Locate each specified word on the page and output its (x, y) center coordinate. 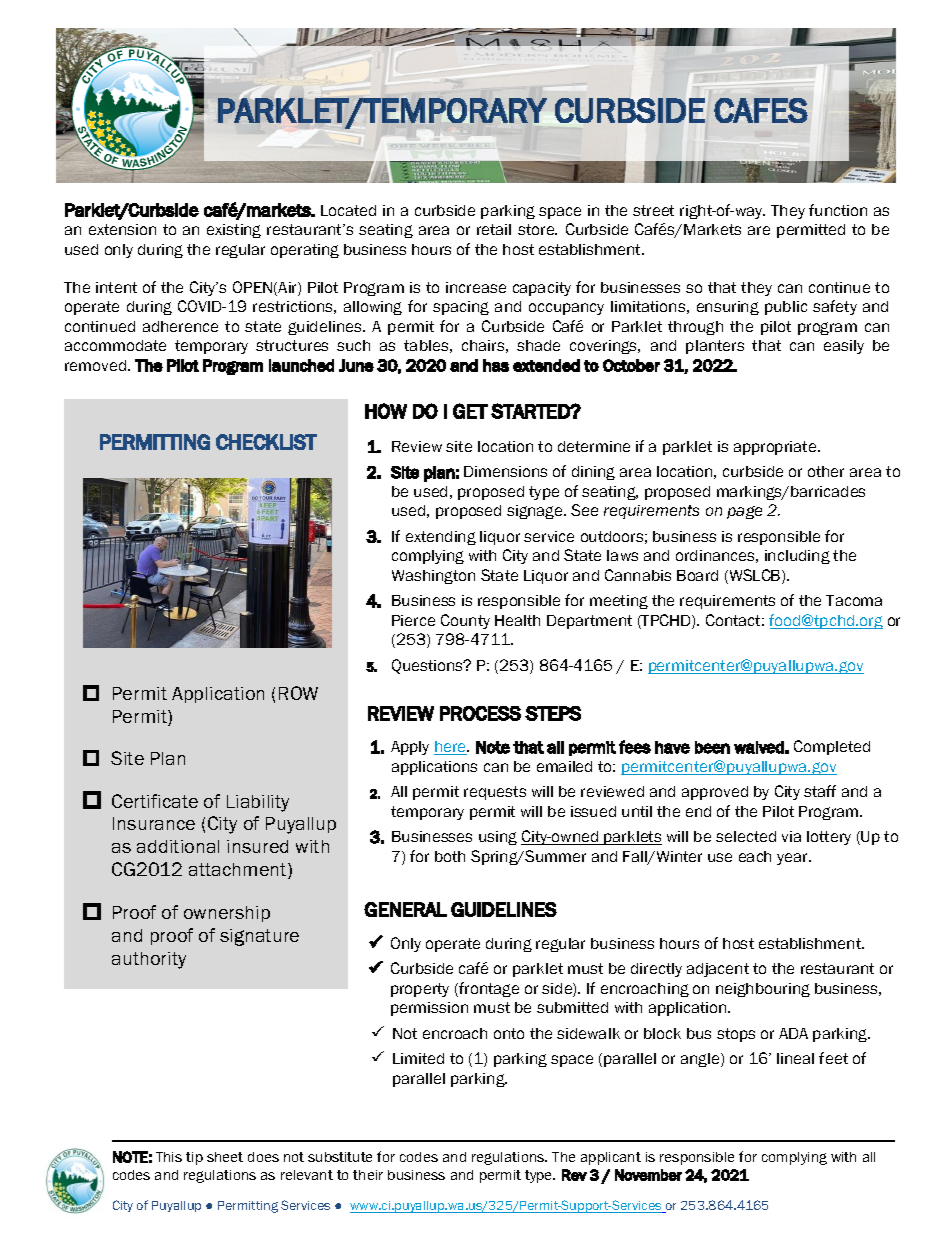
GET (470, 411)
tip (194, 1158)
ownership (227, 914)
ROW (298, 693)
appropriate (776, 448)
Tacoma (854, 600)
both (450, 856)
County (465, 621)
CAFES (761, 110)
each (755, 856)
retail (494, 229)
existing (234, 231)
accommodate (115, 345)
